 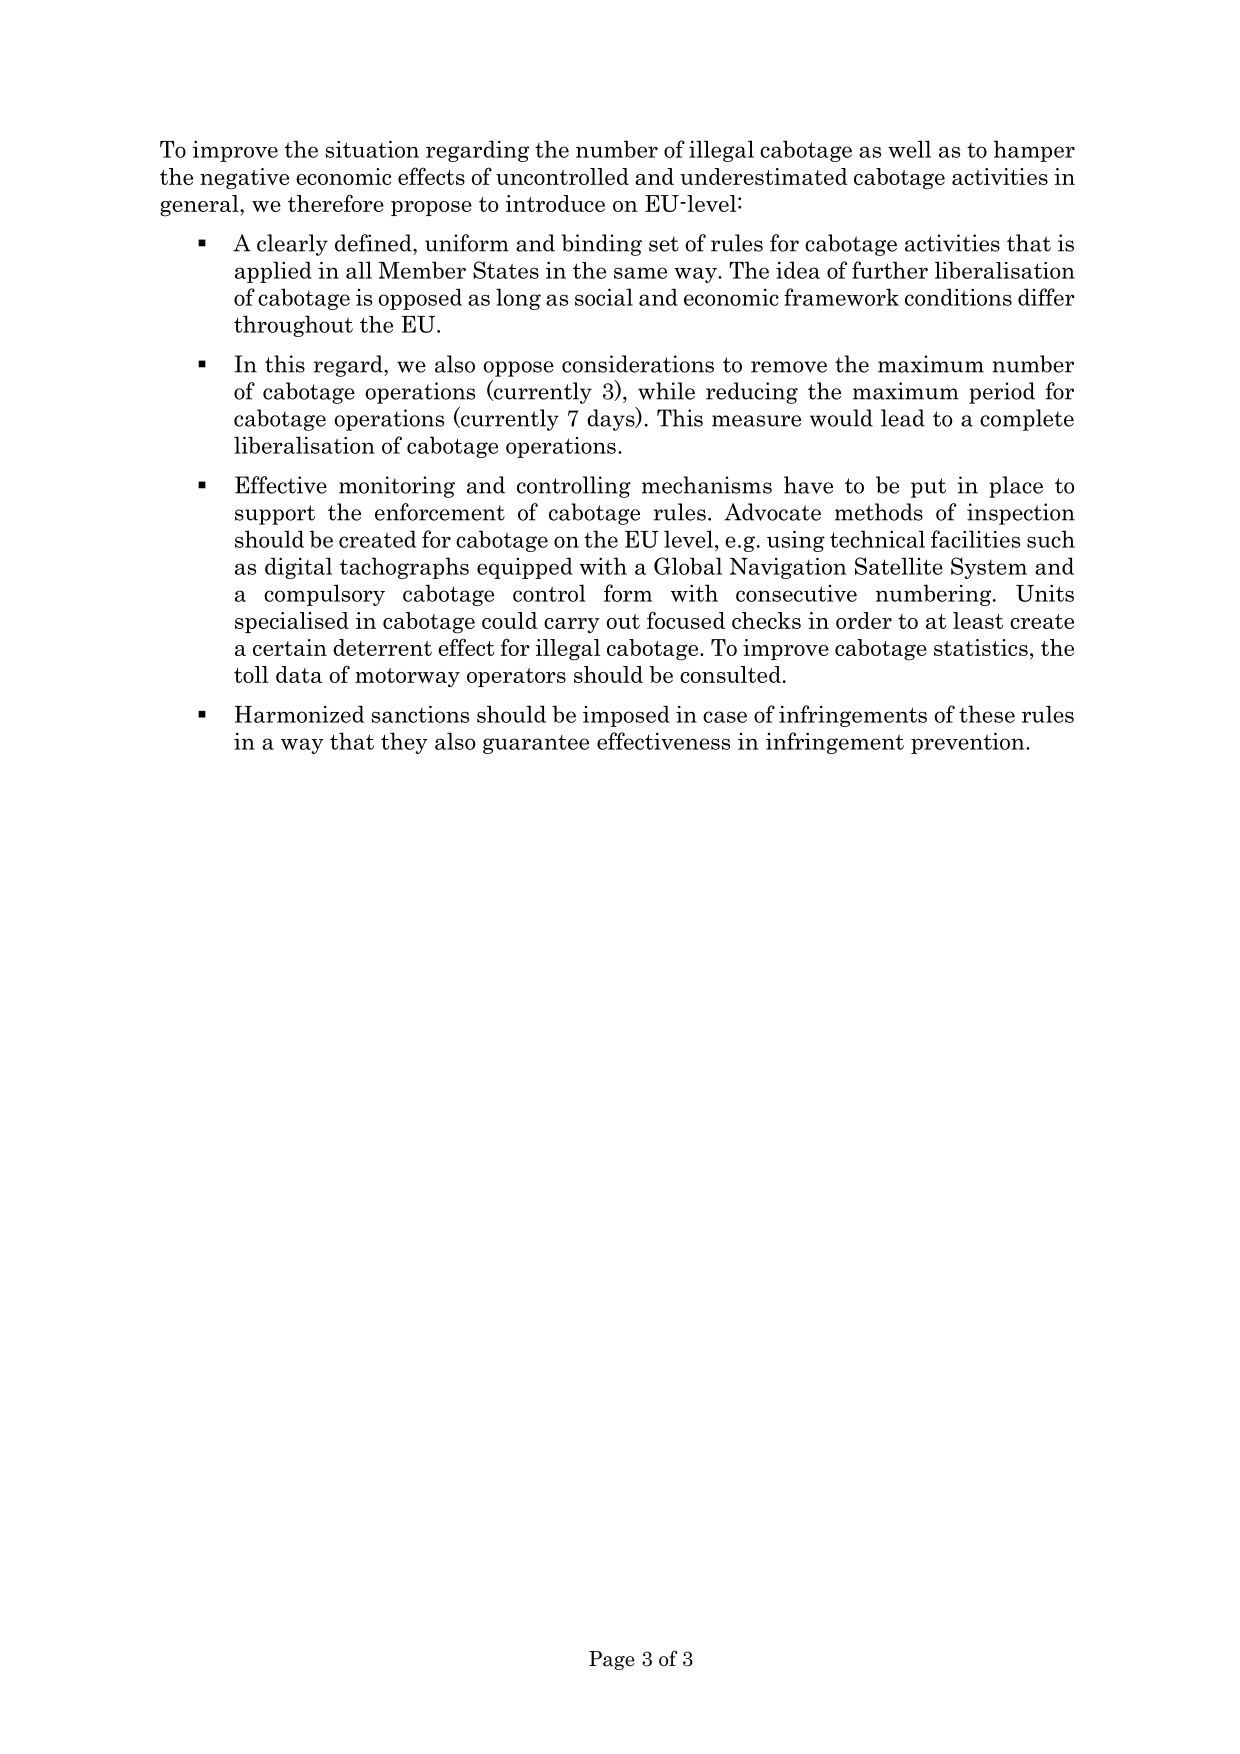 What do you see at coordinates (725, 717) in the image?
I see `case` at bounding box center [725, 717].
